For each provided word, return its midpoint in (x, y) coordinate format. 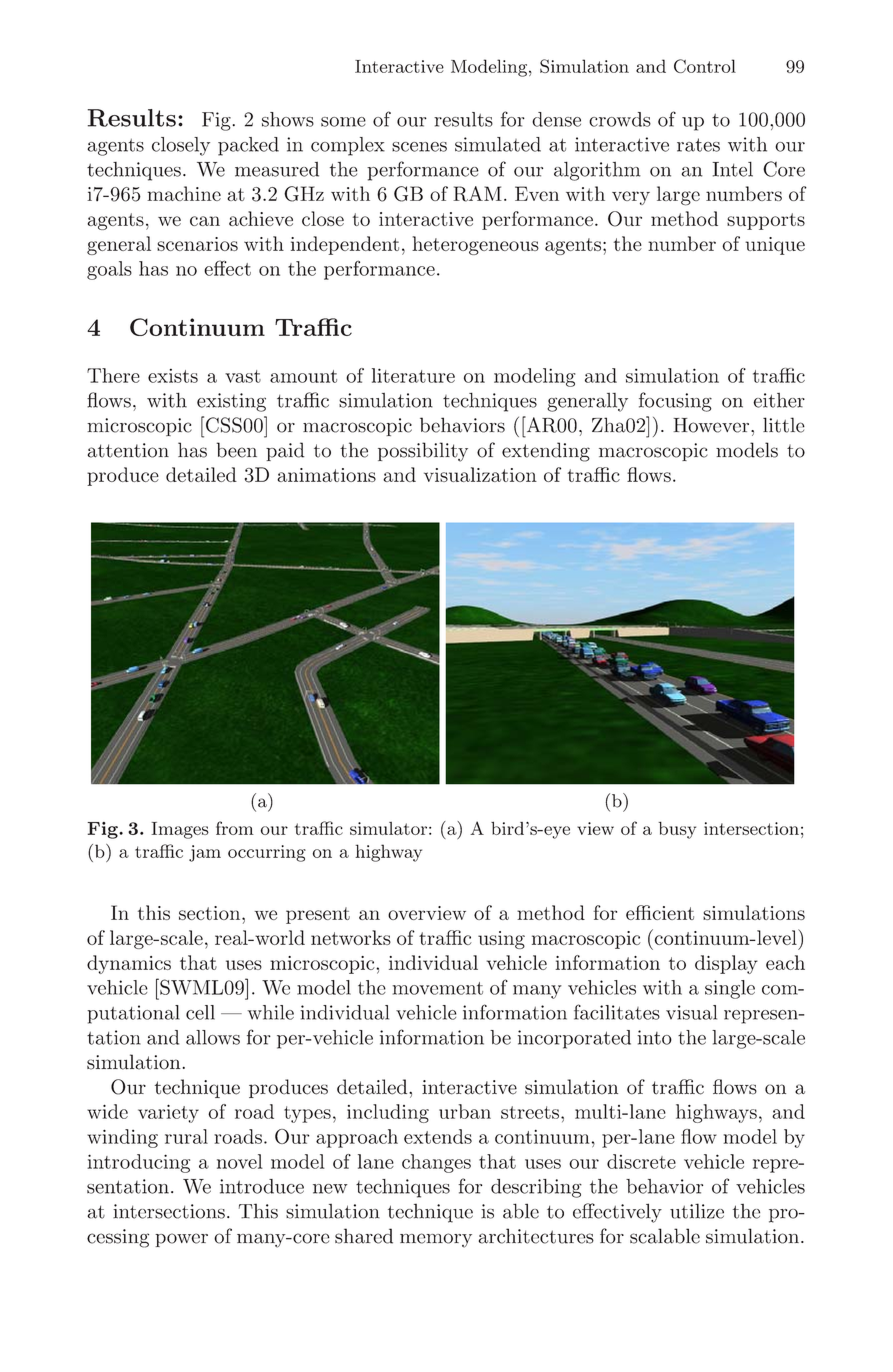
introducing (138, 1163)
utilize (697, 1211)
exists (173, 376)
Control (705, 66)
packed (248, 146)
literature (413, 375)
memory (436, 1240)
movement (437, 988)
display (726, 964)
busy (677, 830)
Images (180, 830)
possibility (423, 452)
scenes (419, 147)
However (712, 425)
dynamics (129, 964)
